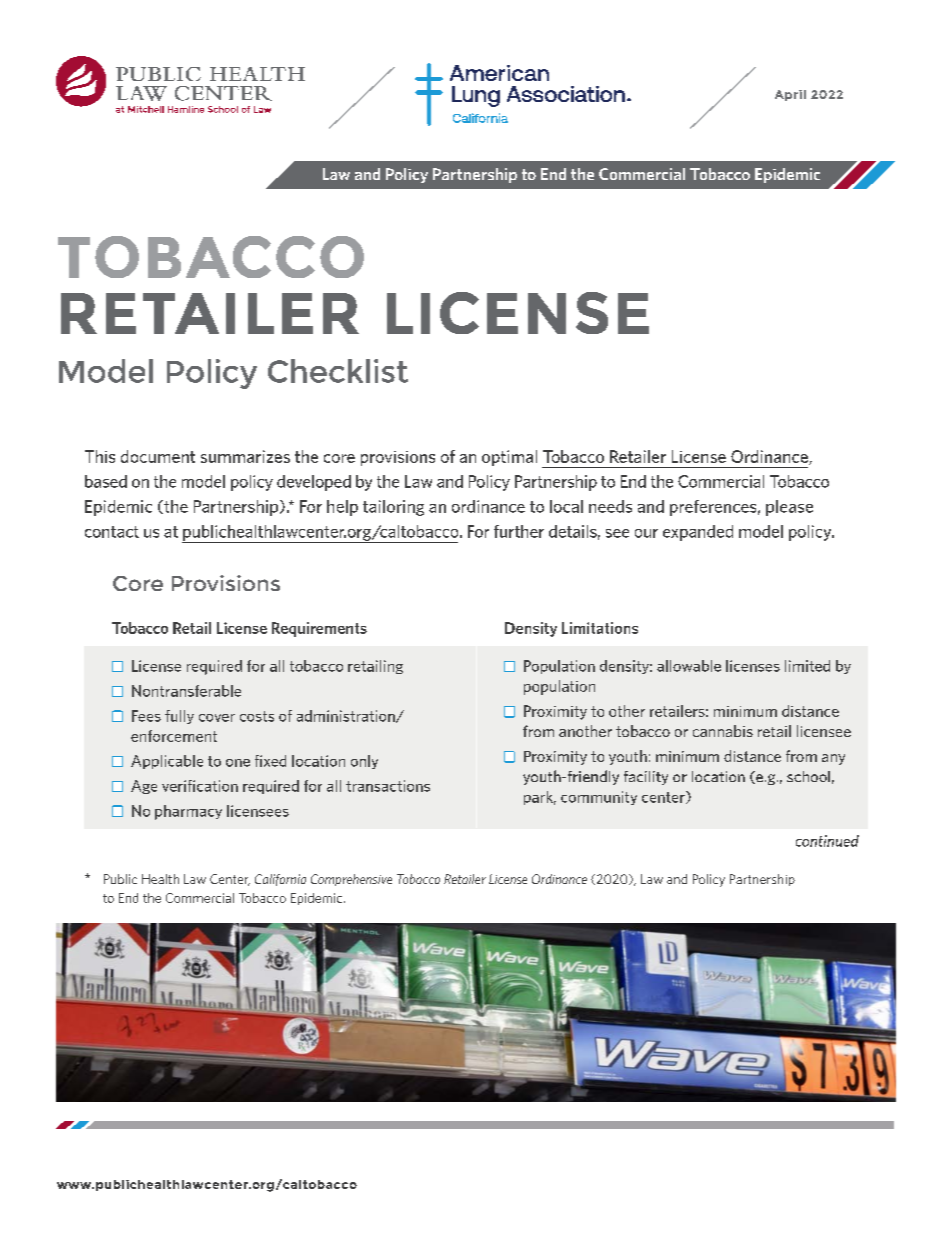 The width and height of the screenshot is (952, 1233). I want to click on tailoring, so click(393, 508).
